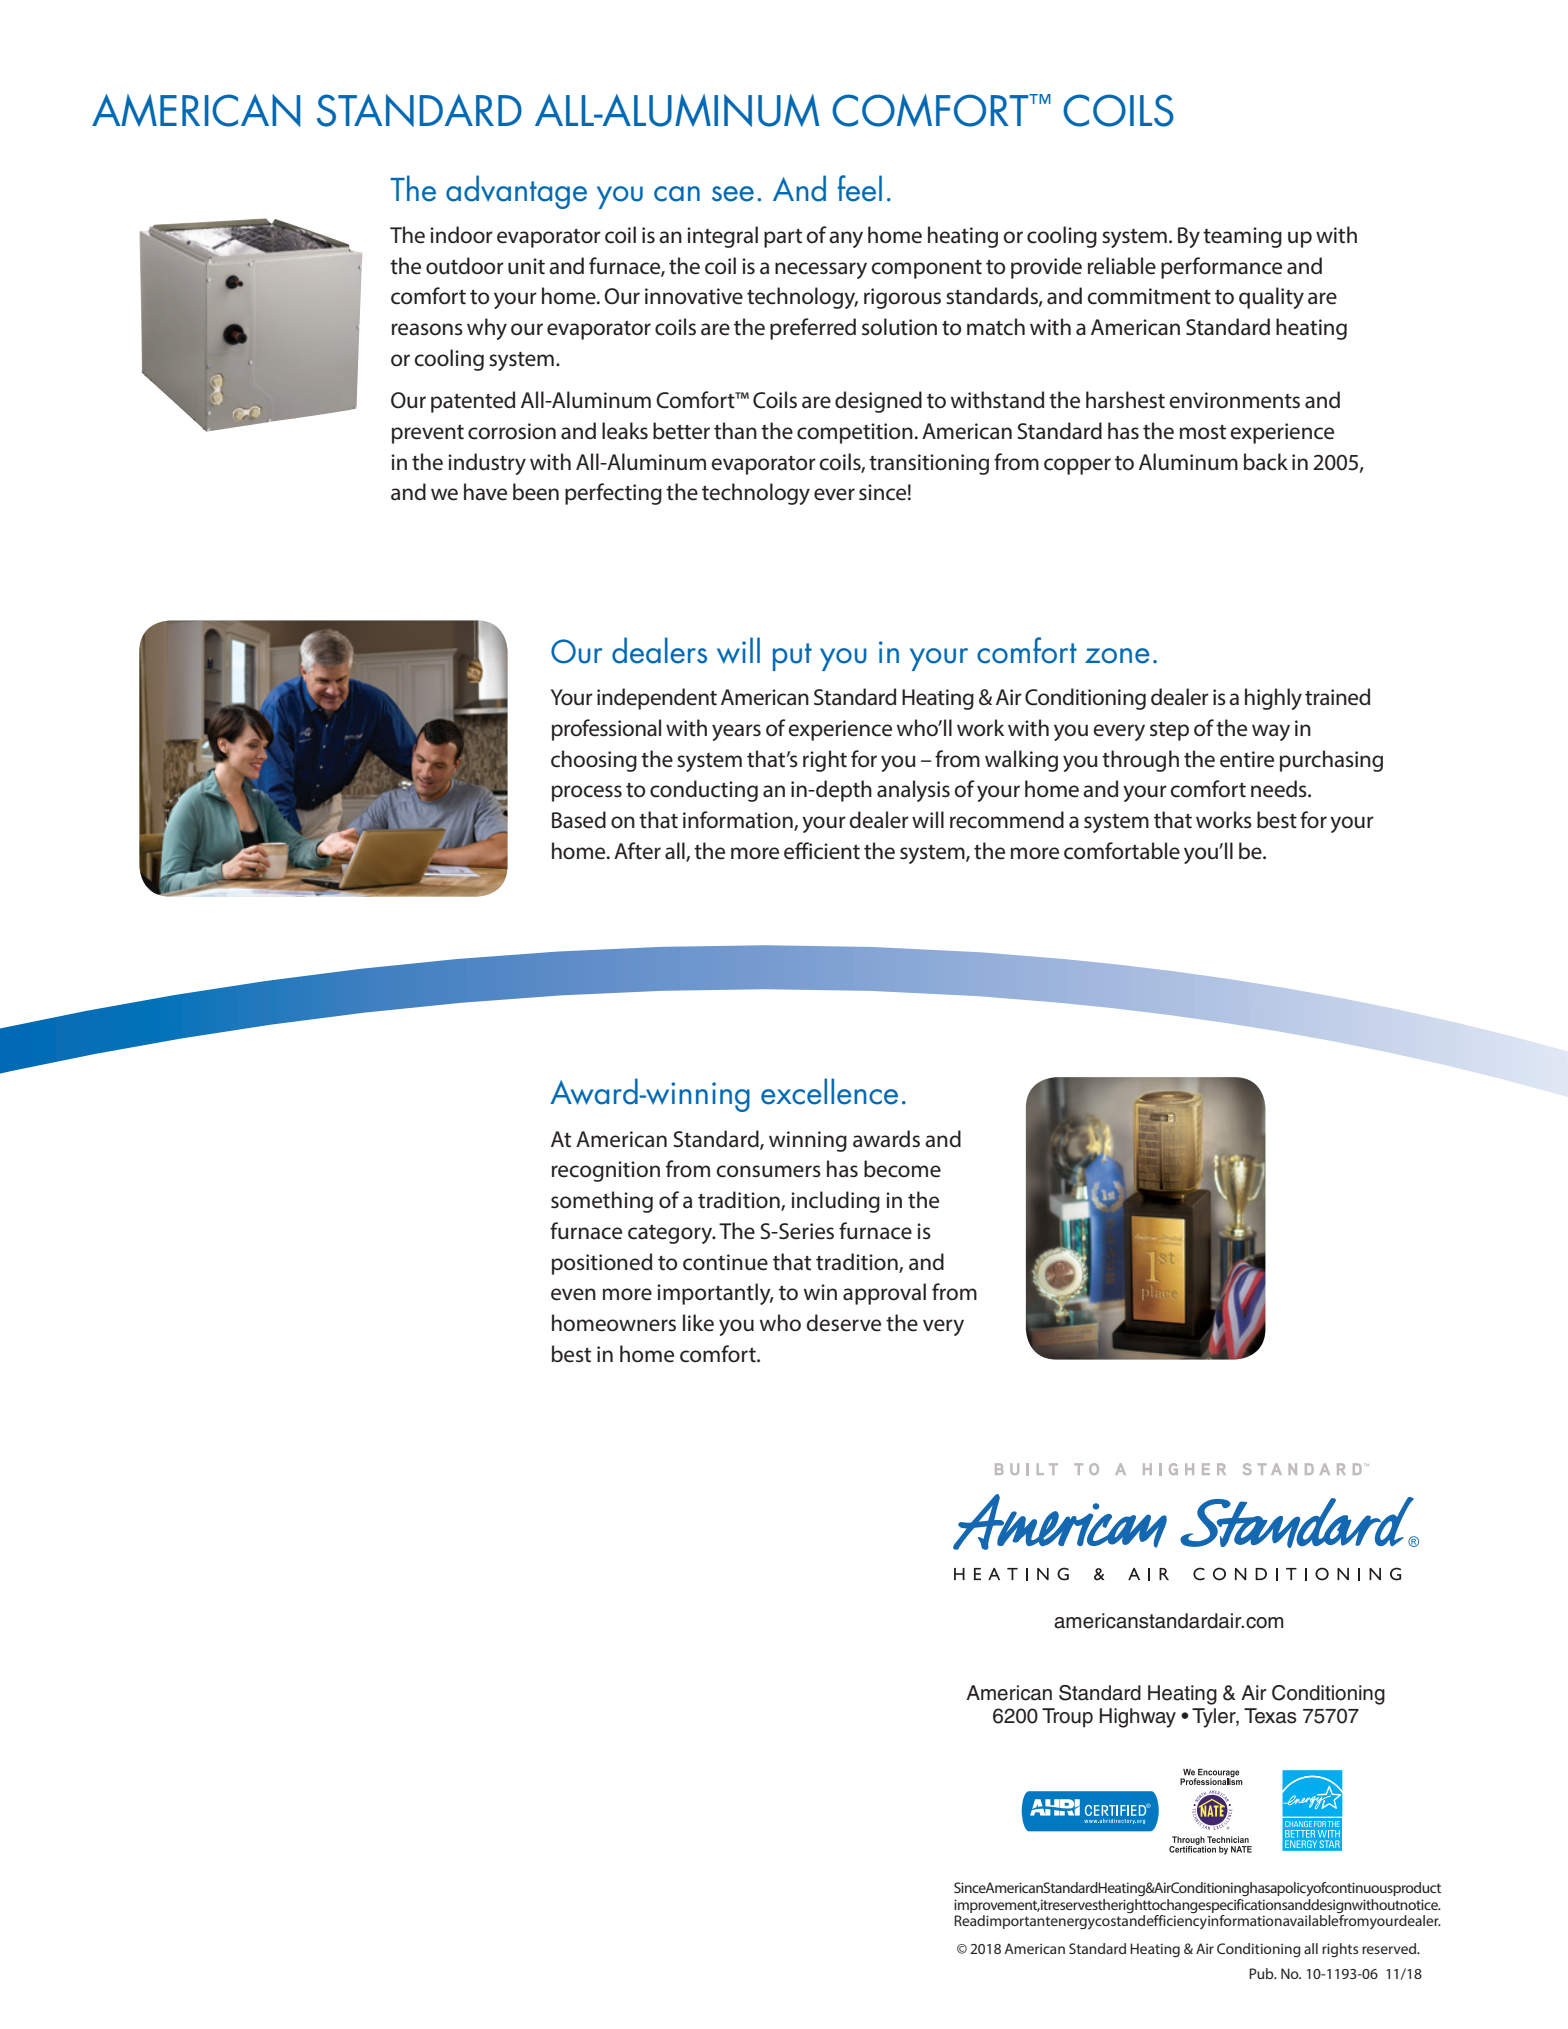 The height and width of the screenshot is (2029, 1568). I want to click on teaming, so click(1242, 237).
